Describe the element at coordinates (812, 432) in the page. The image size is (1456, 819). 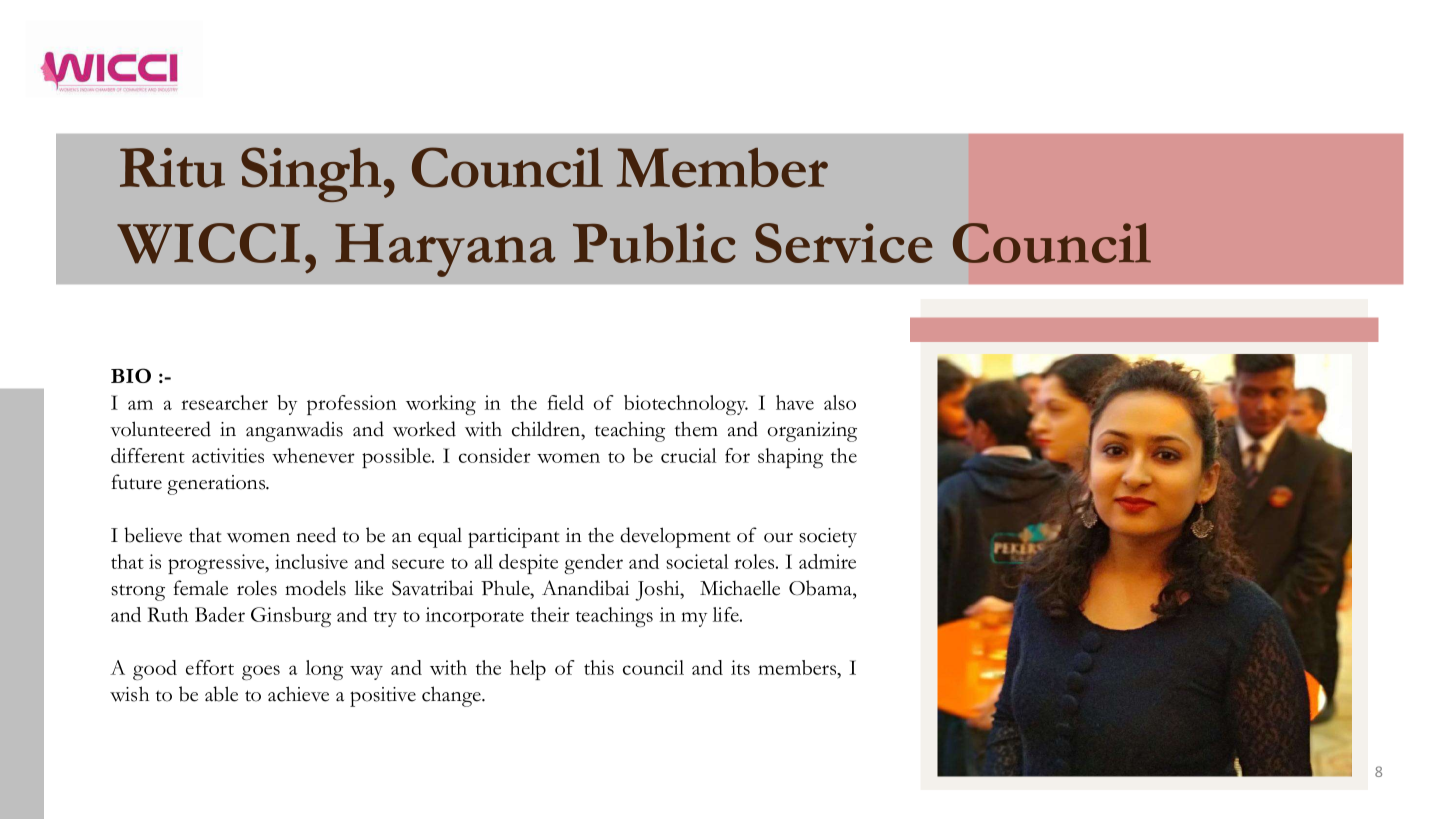
I see `organizing` at that location.
